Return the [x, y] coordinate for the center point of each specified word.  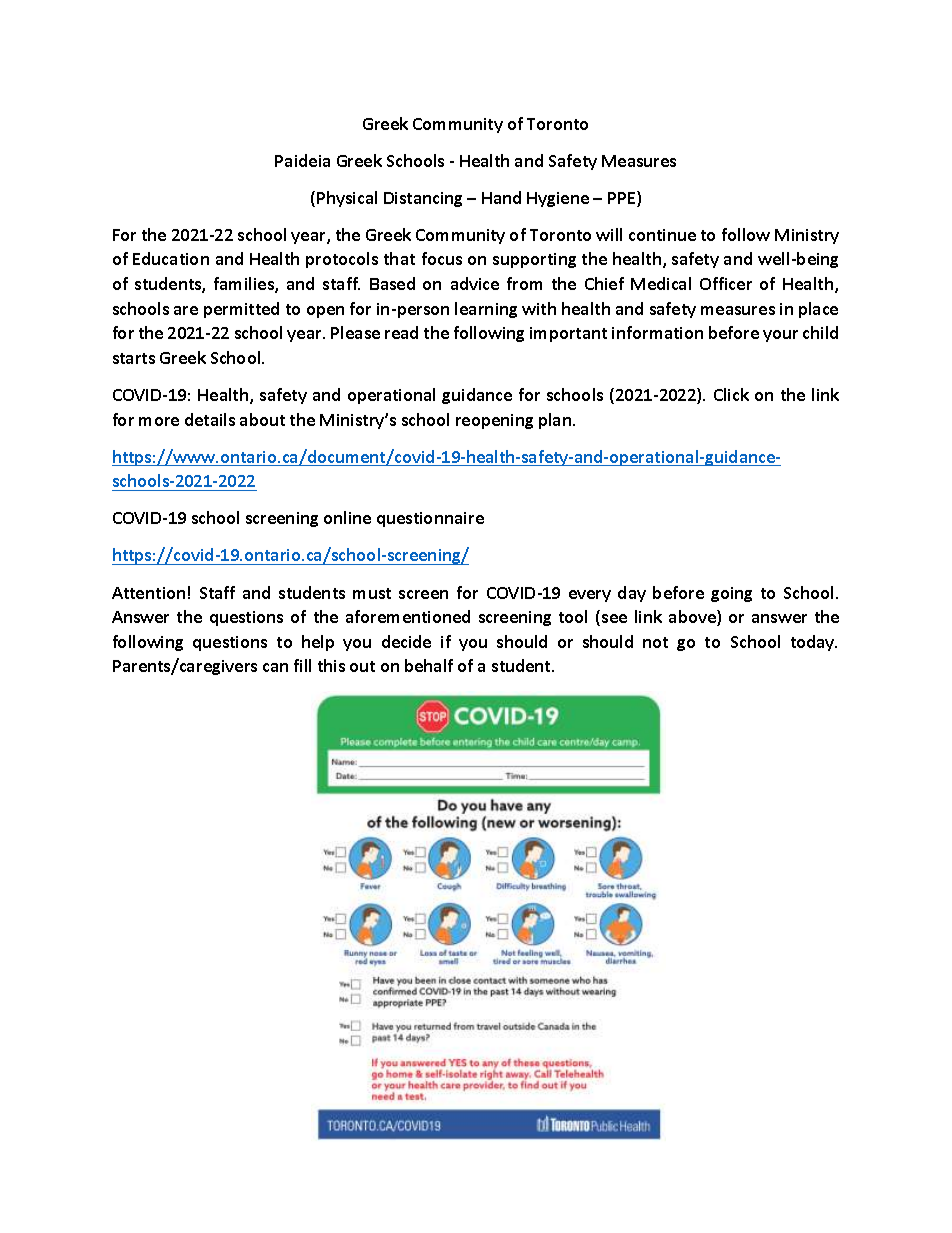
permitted [241, 310]
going [731, 594]
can [275, 667]
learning [486, 310]
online [347, 517]
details [210, 419]
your [780, 336]
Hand [501, 197]
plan [556, 421]
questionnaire [430, 519]
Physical [347, 199]
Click [731, 394]
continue [662, 235]
